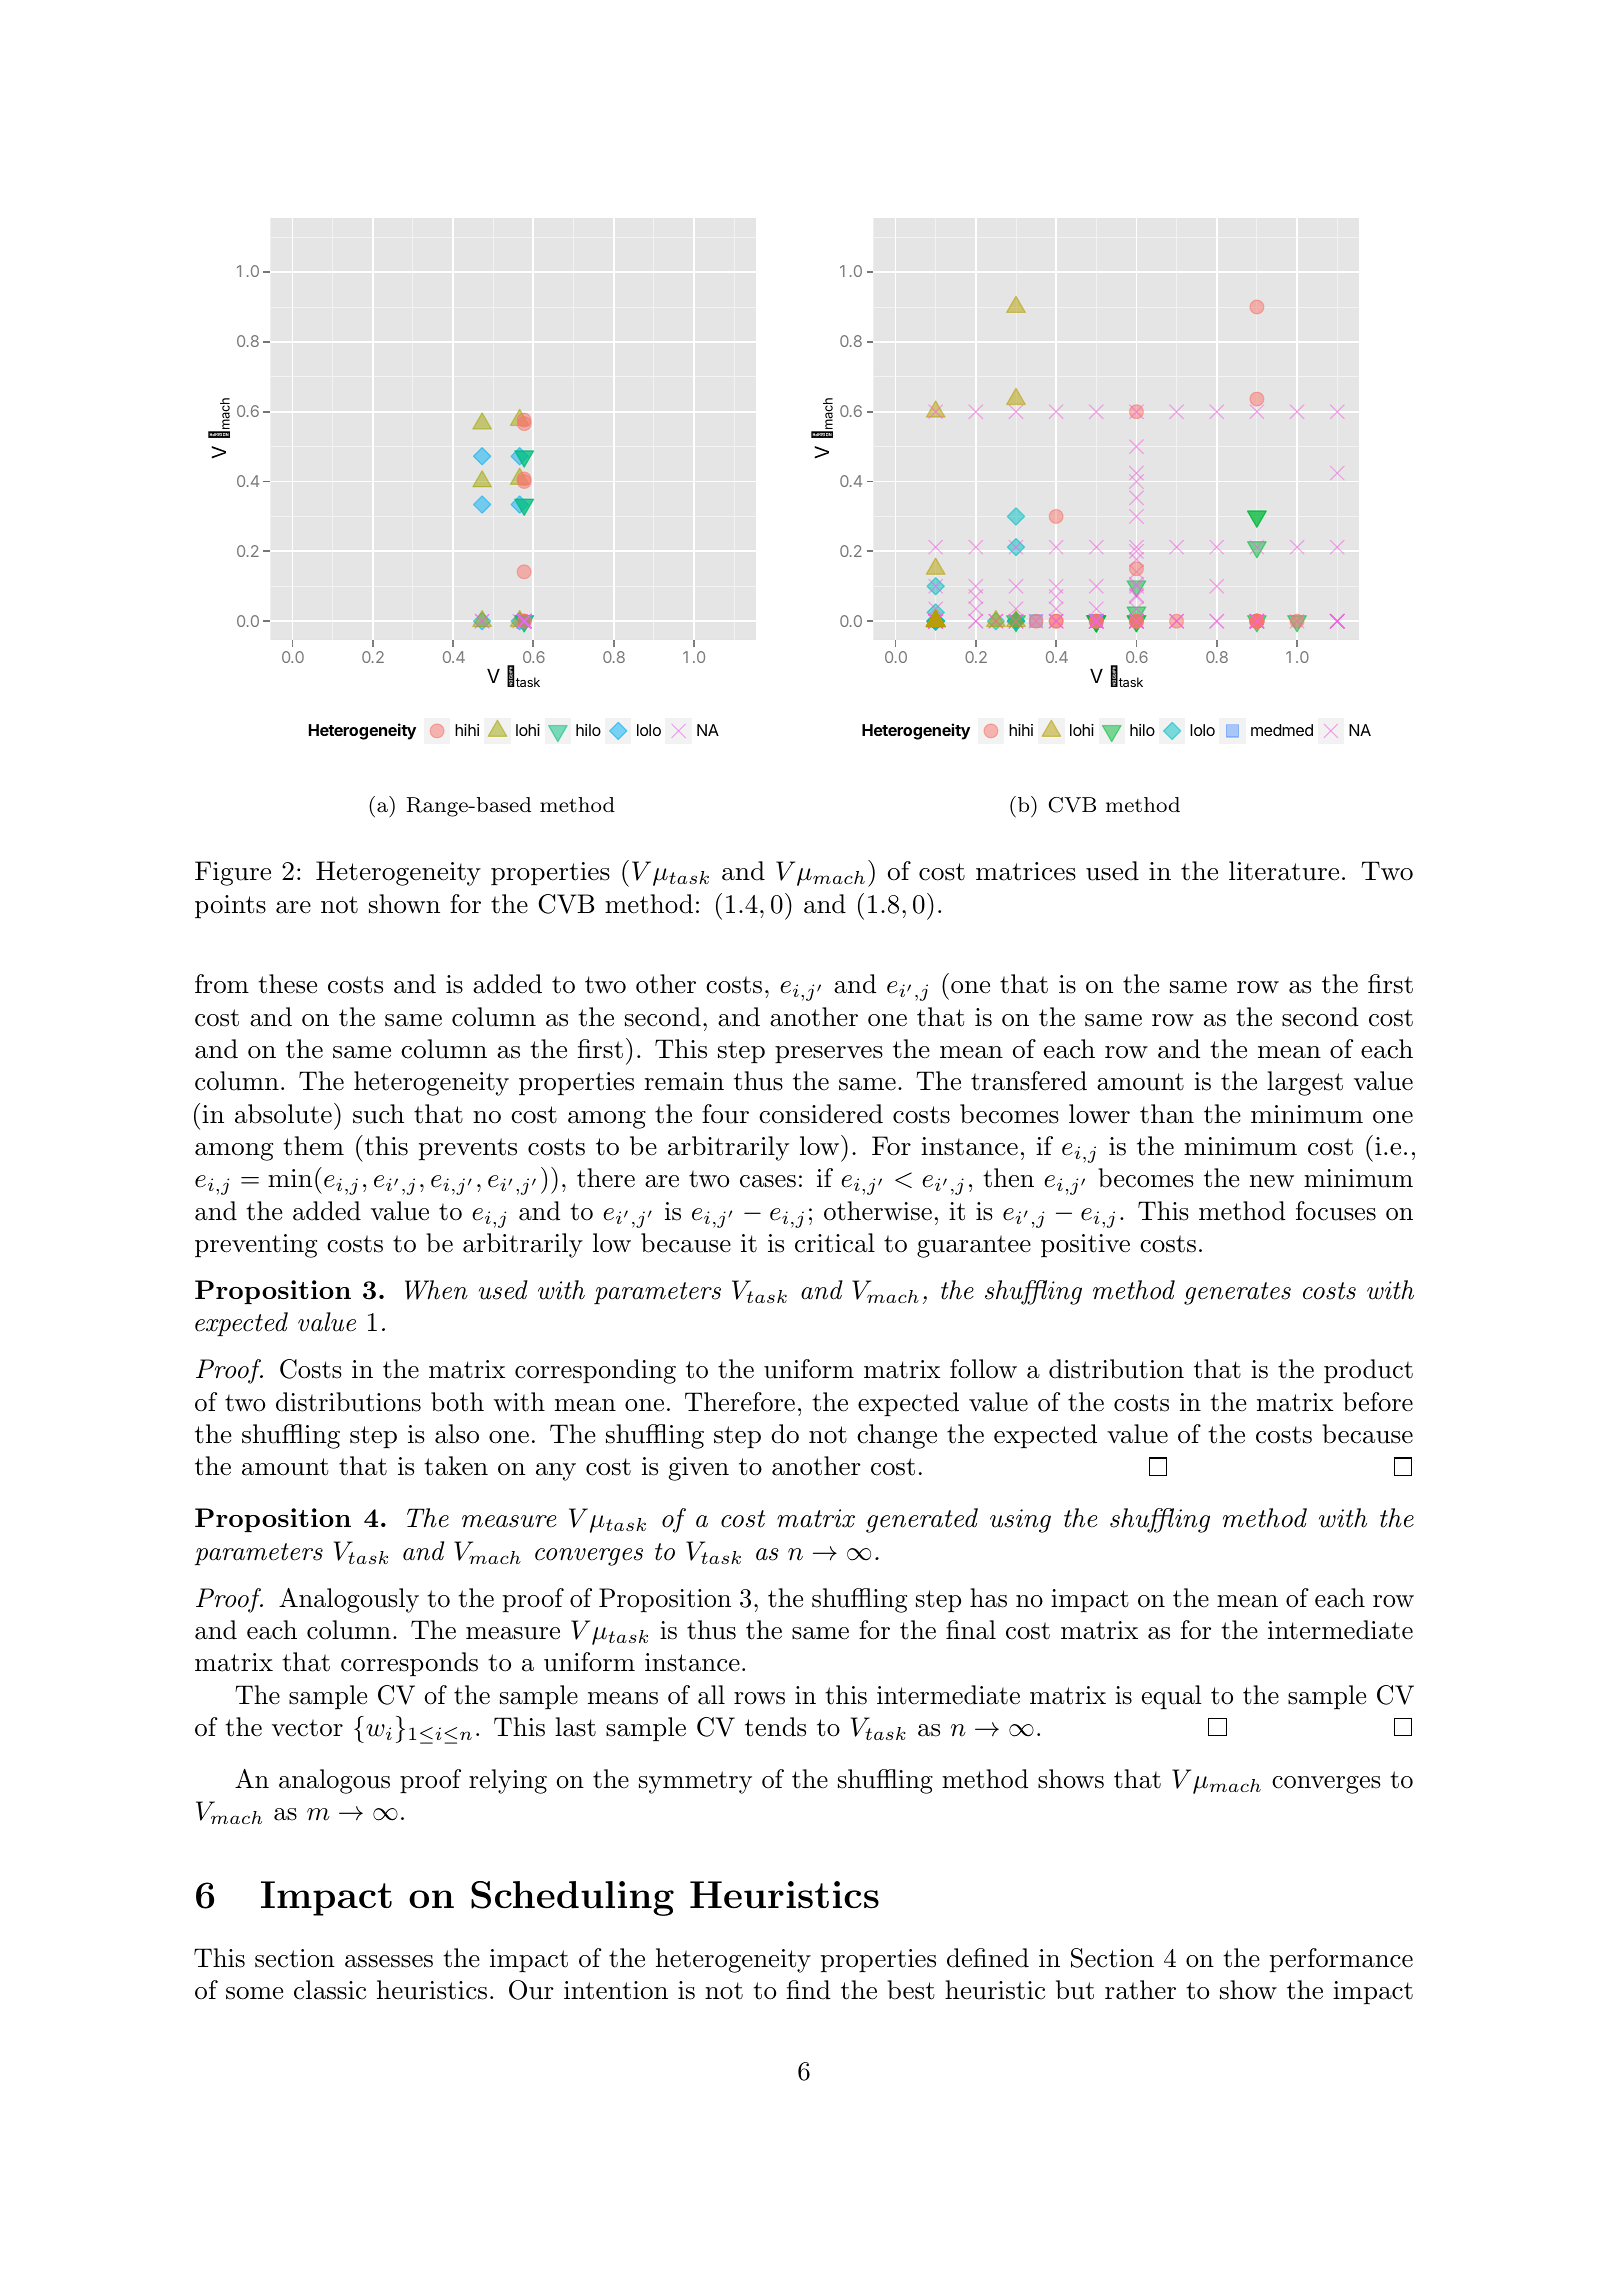  I want to click on matrices, so click(1026, 871).
